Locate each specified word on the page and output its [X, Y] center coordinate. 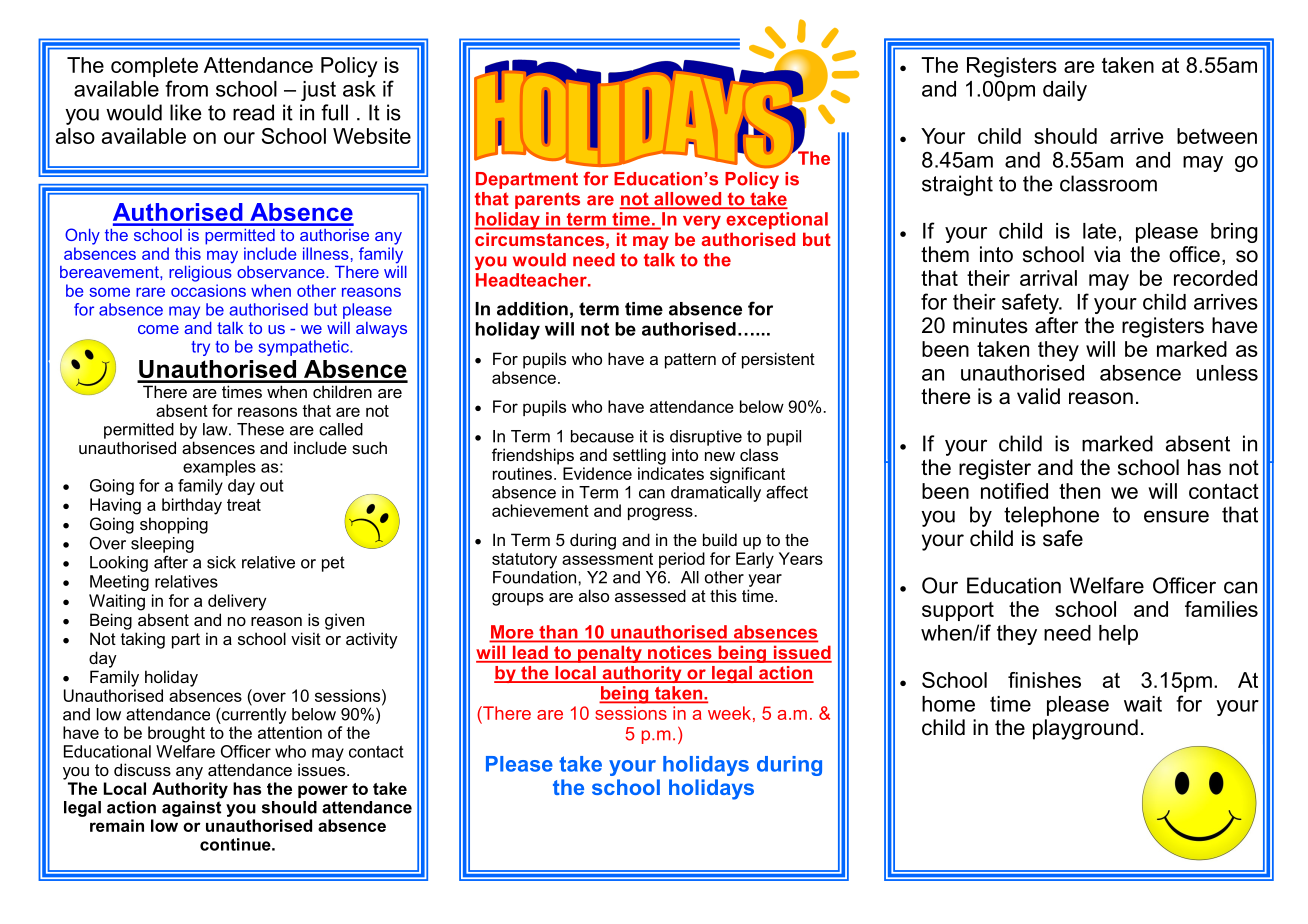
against [192, 807]
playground [1085, 729]
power [323, 791]
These [260, 429]
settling [639, 456]
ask [359, 89]
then [1079, 491]
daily [1065, 91]
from [186, 88]
